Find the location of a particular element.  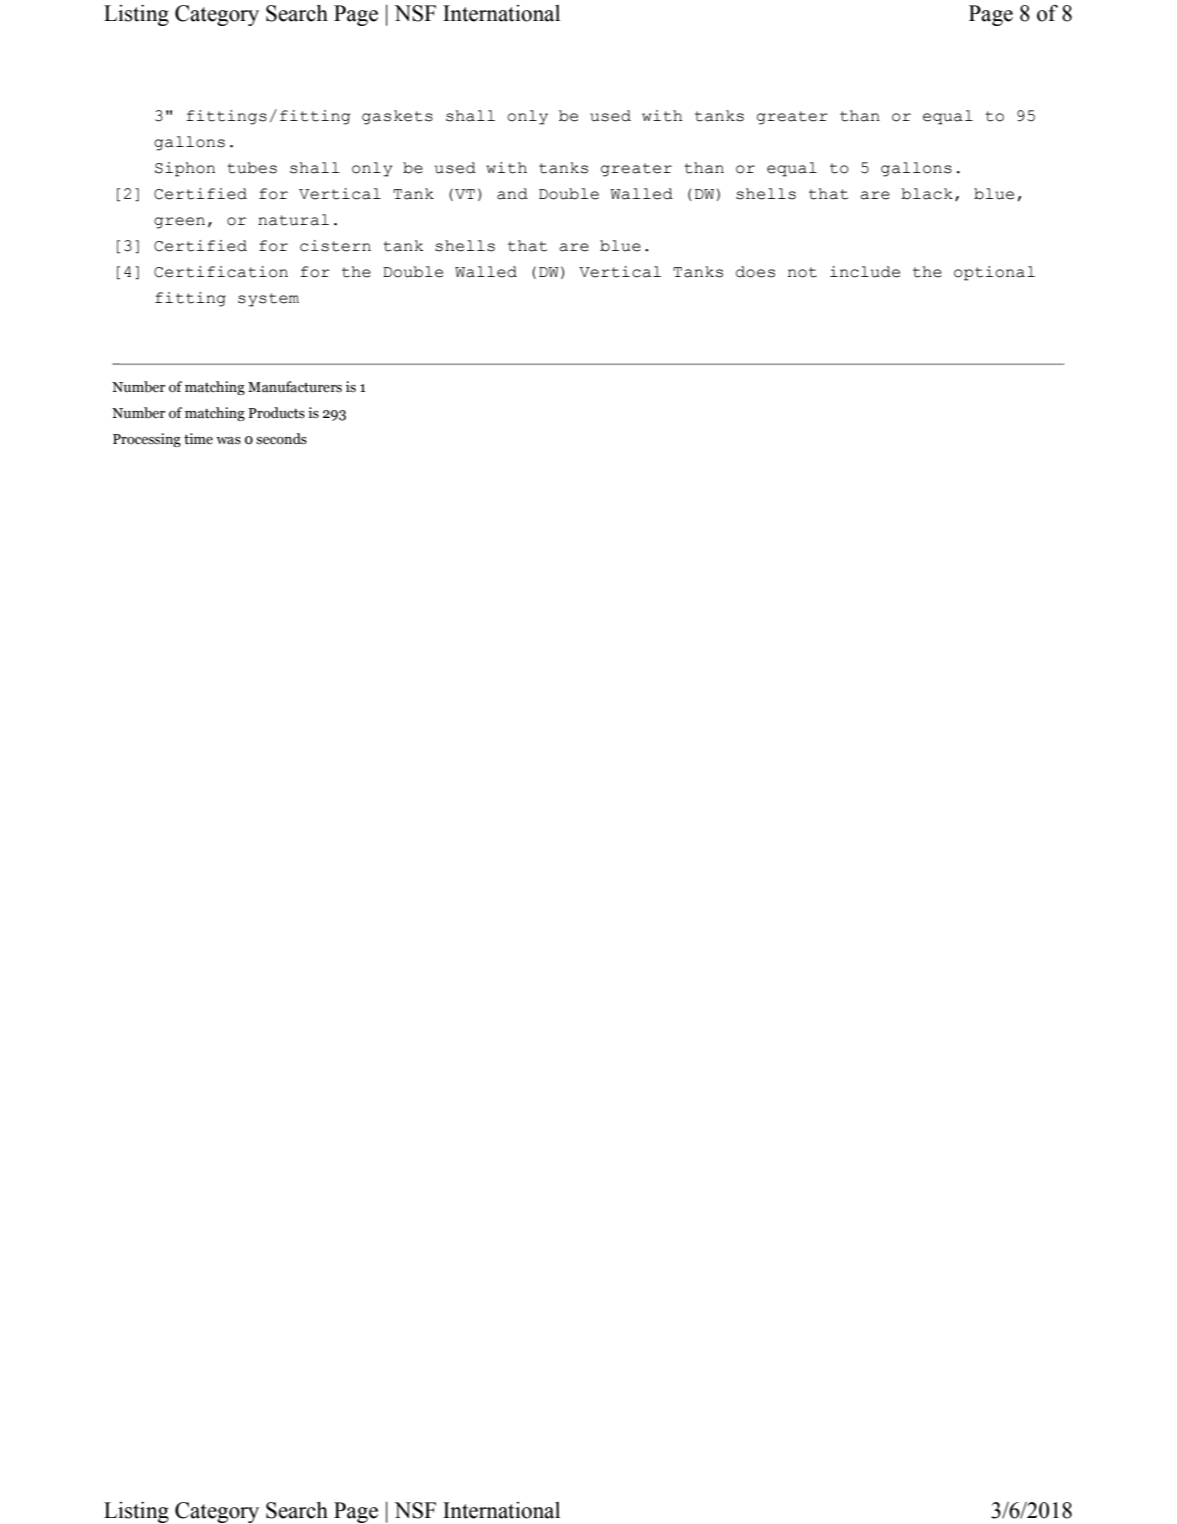

Manufacturers is located at coordinates (295, 387).
